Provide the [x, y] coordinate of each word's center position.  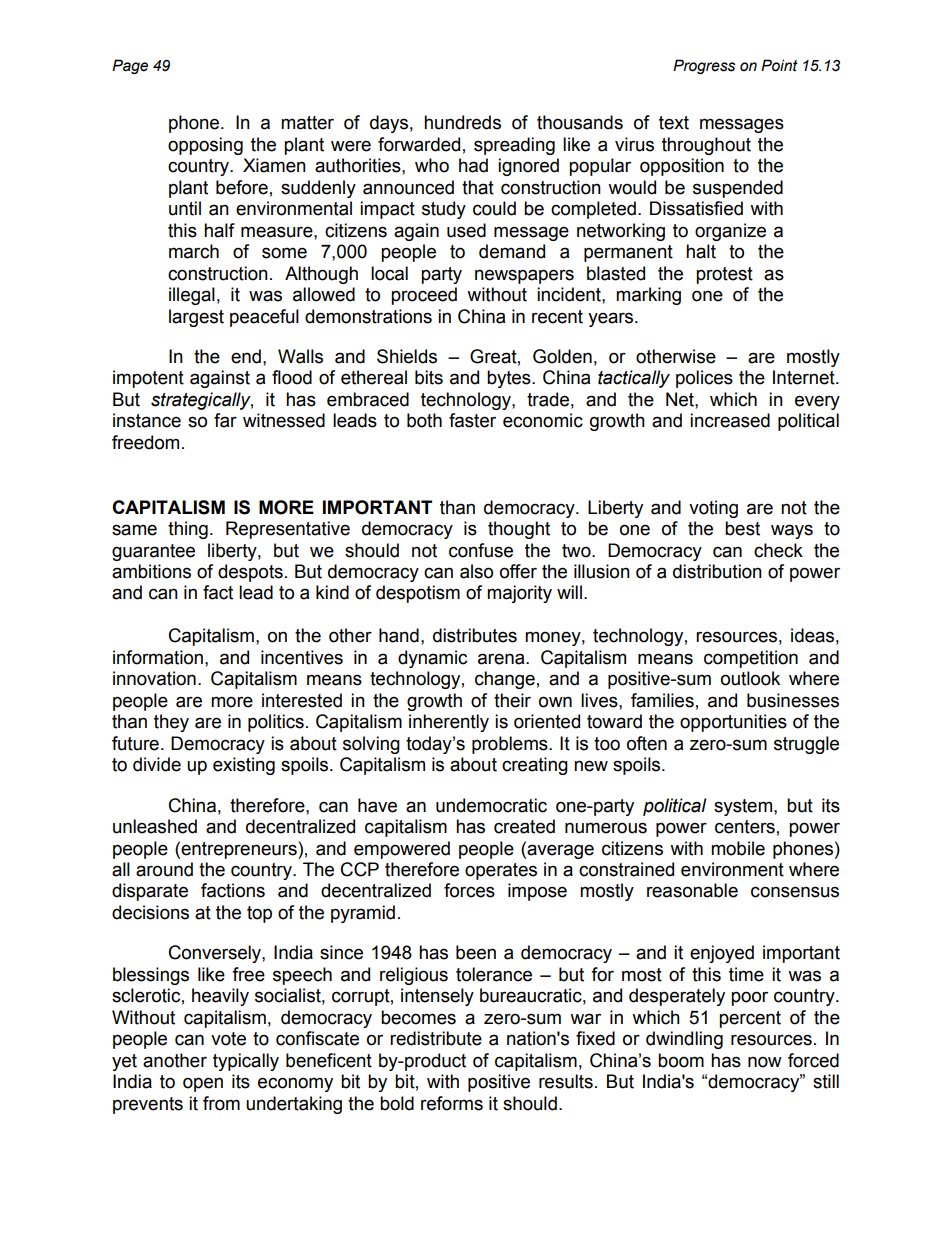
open [203, 1084]
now [765, 1062]
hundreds [462, 122]
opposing [205, 146]
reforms [452, 1103]
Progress [704, 66]
